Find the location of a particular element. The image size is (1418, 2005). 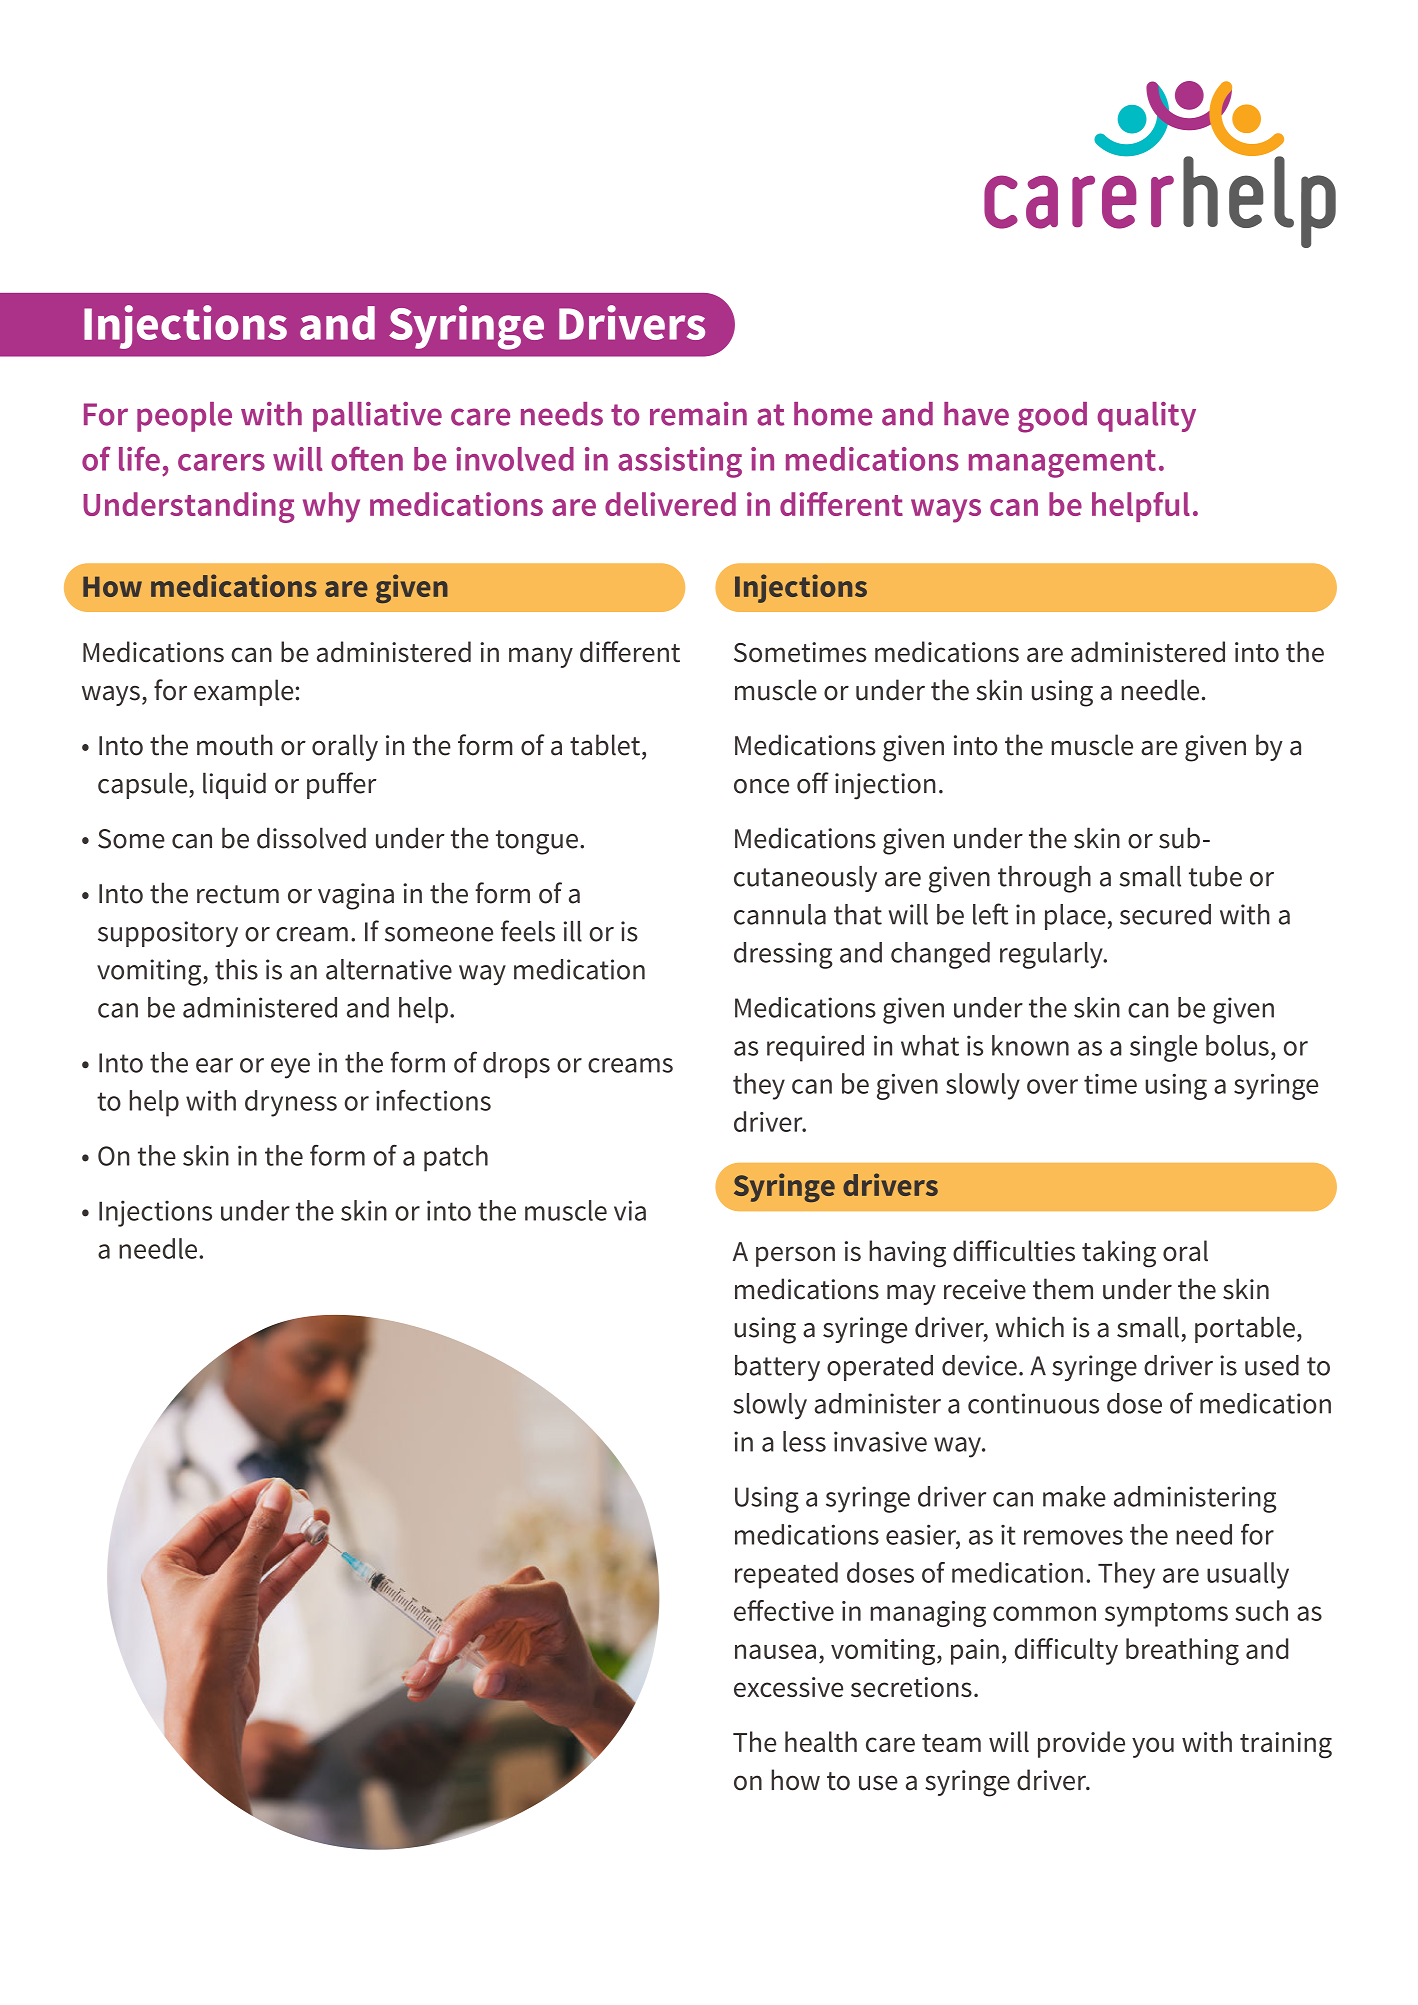

nausea is located at coordinates (775, 1651).
